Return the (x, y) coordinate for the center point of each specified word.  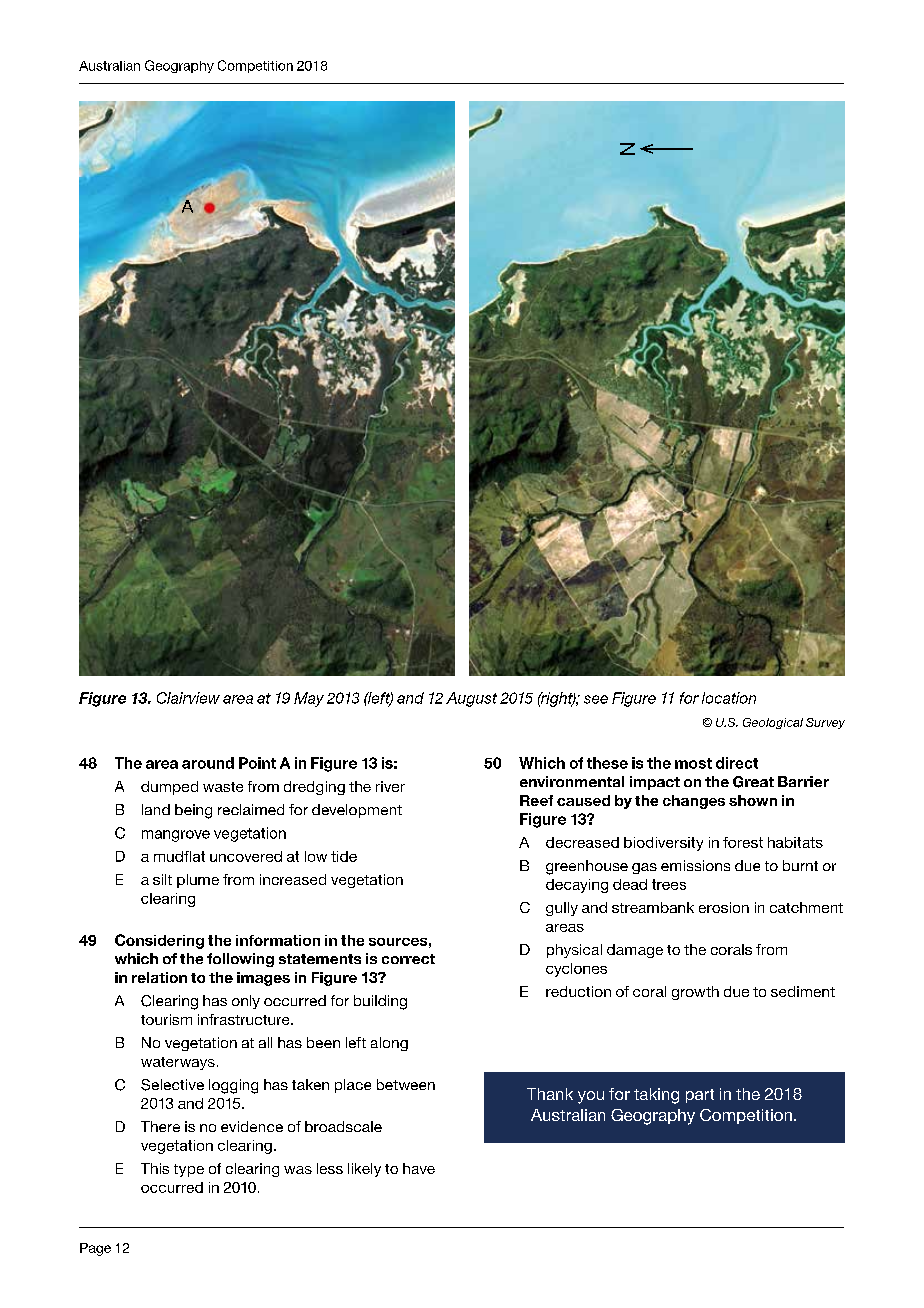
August (471, 699)
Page (95, 1249)
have (419, 1168)
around (208, 763)
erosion (724, 907)
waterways (178, 1063)
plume (198, 881)
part (700, 1096)
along (389, 1044)
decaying (577, 886)
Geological (773, 723)
